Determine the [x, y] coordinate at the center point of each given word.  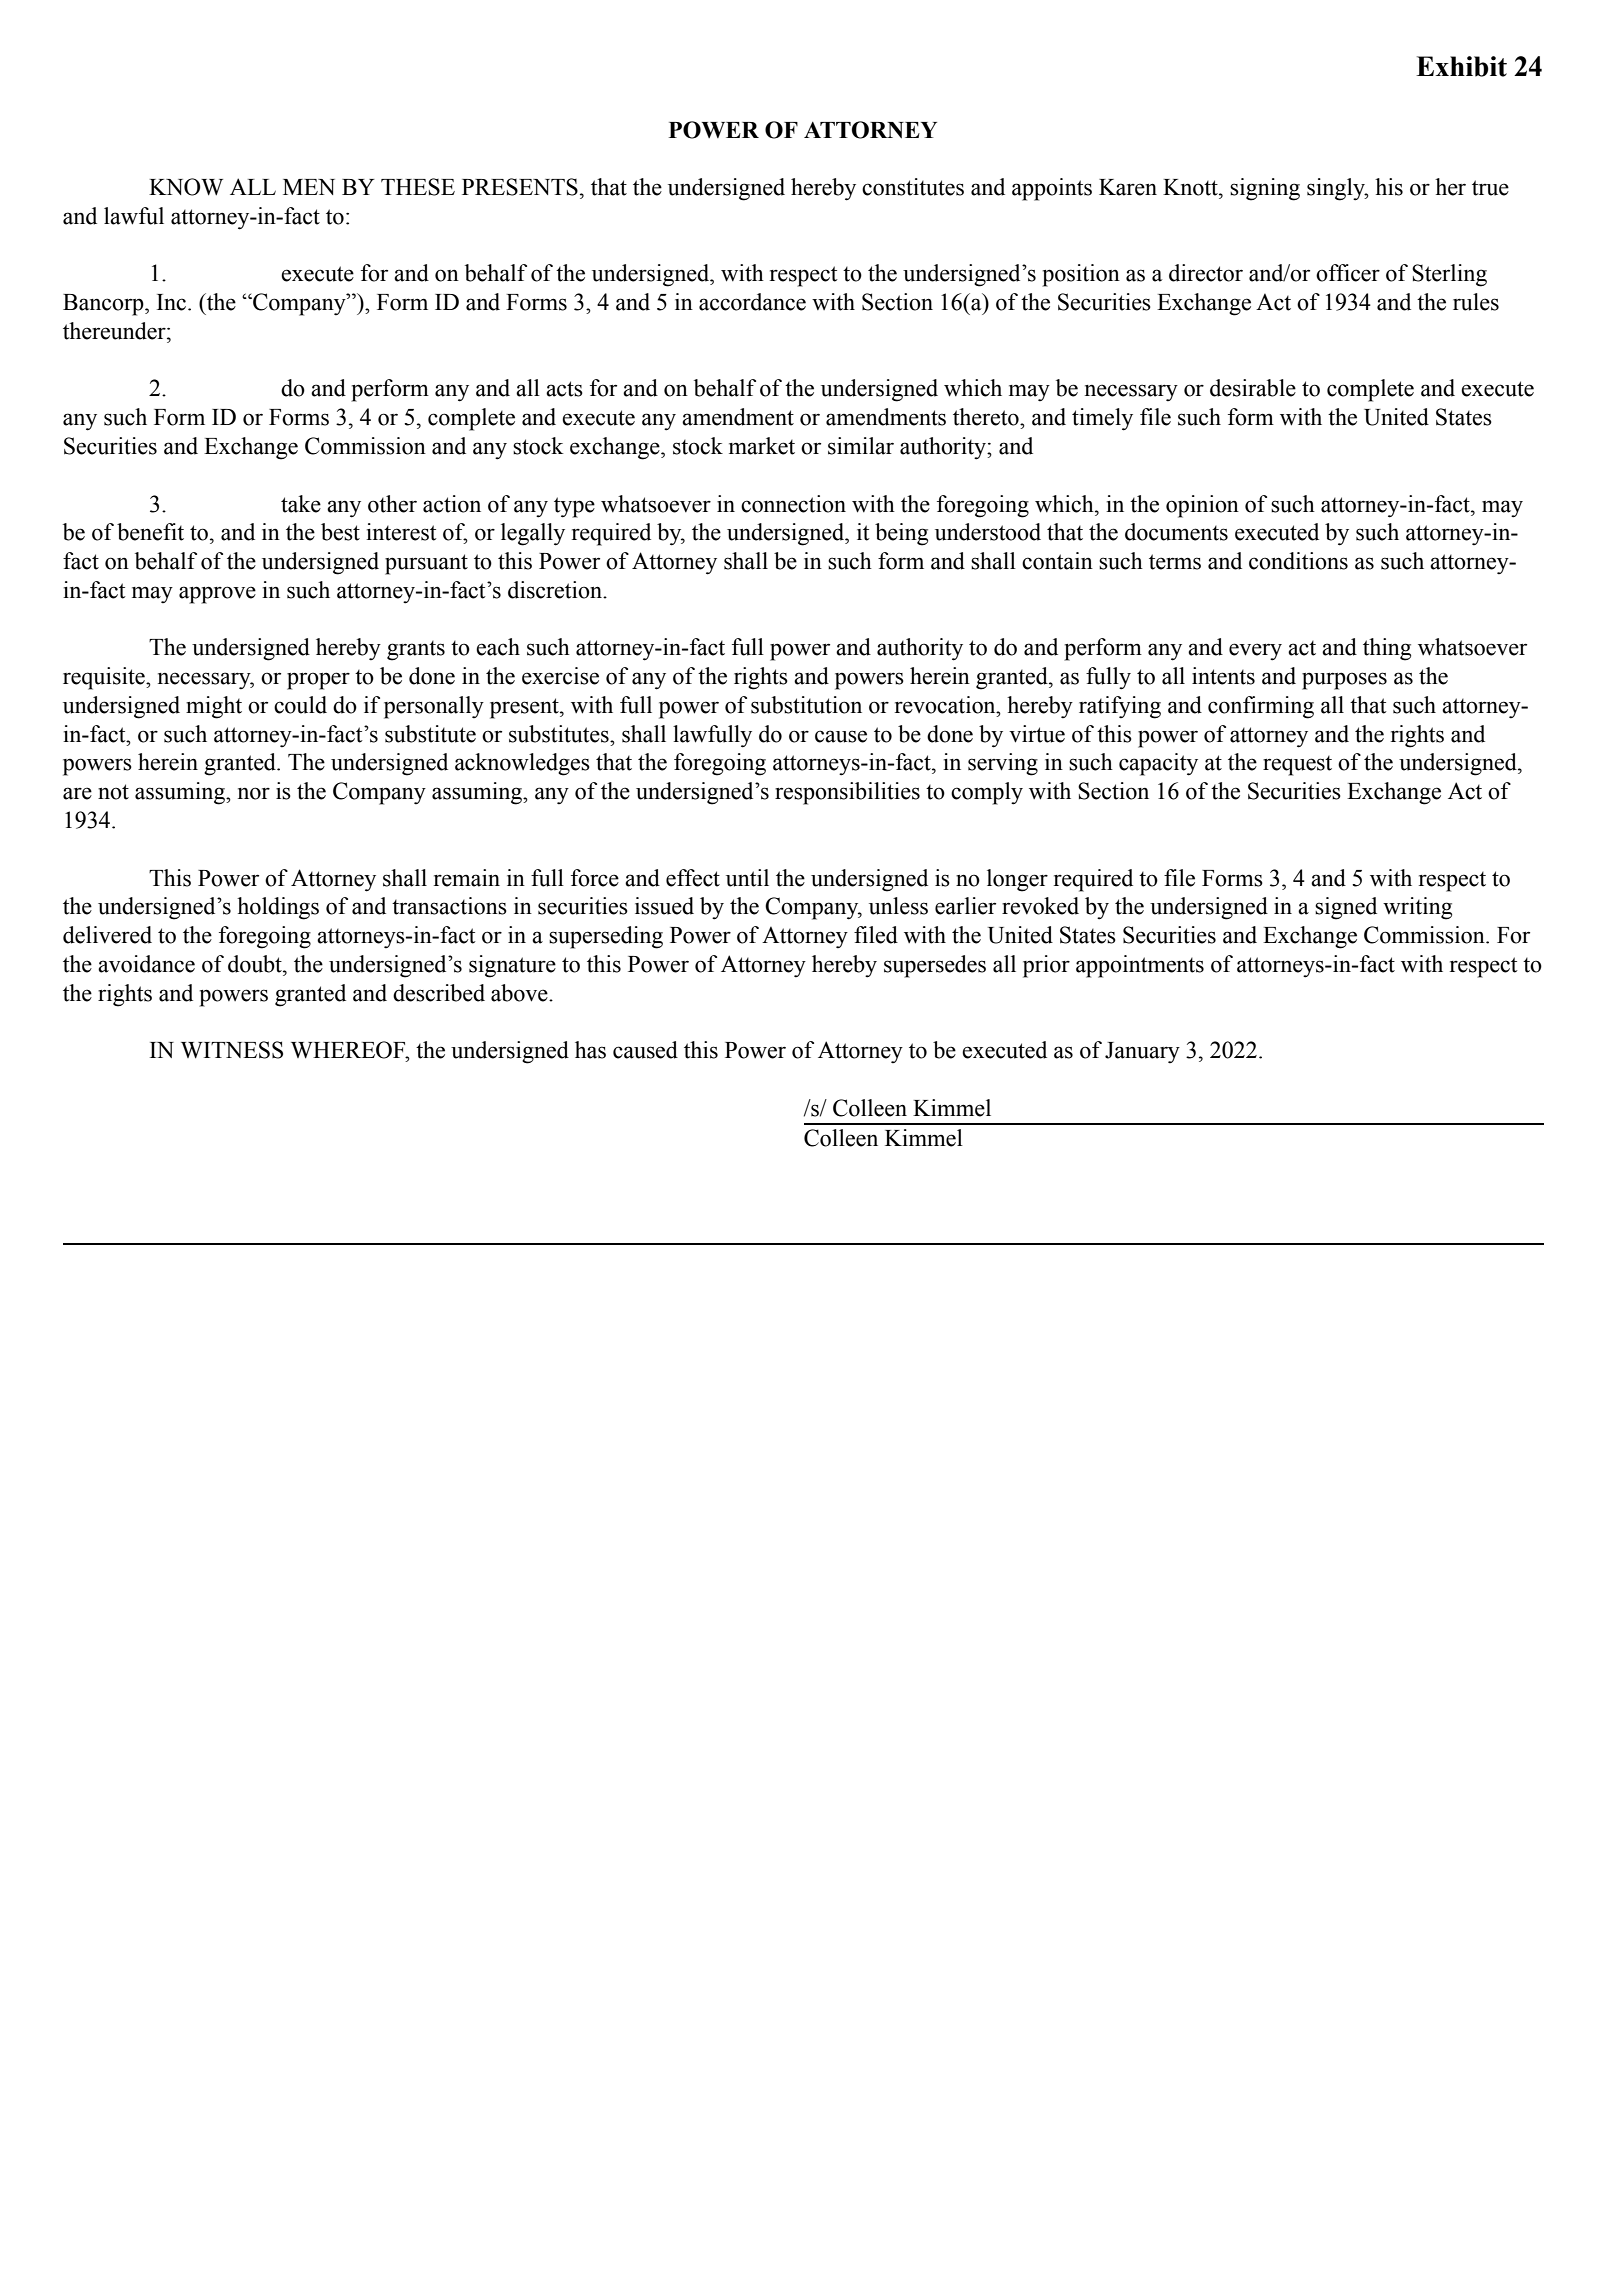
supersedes [935, 966]
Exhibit [1461, 66]
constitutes [913, 187]
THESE [418, 187]
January [1142, 1052]
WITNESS [232, 1050]
